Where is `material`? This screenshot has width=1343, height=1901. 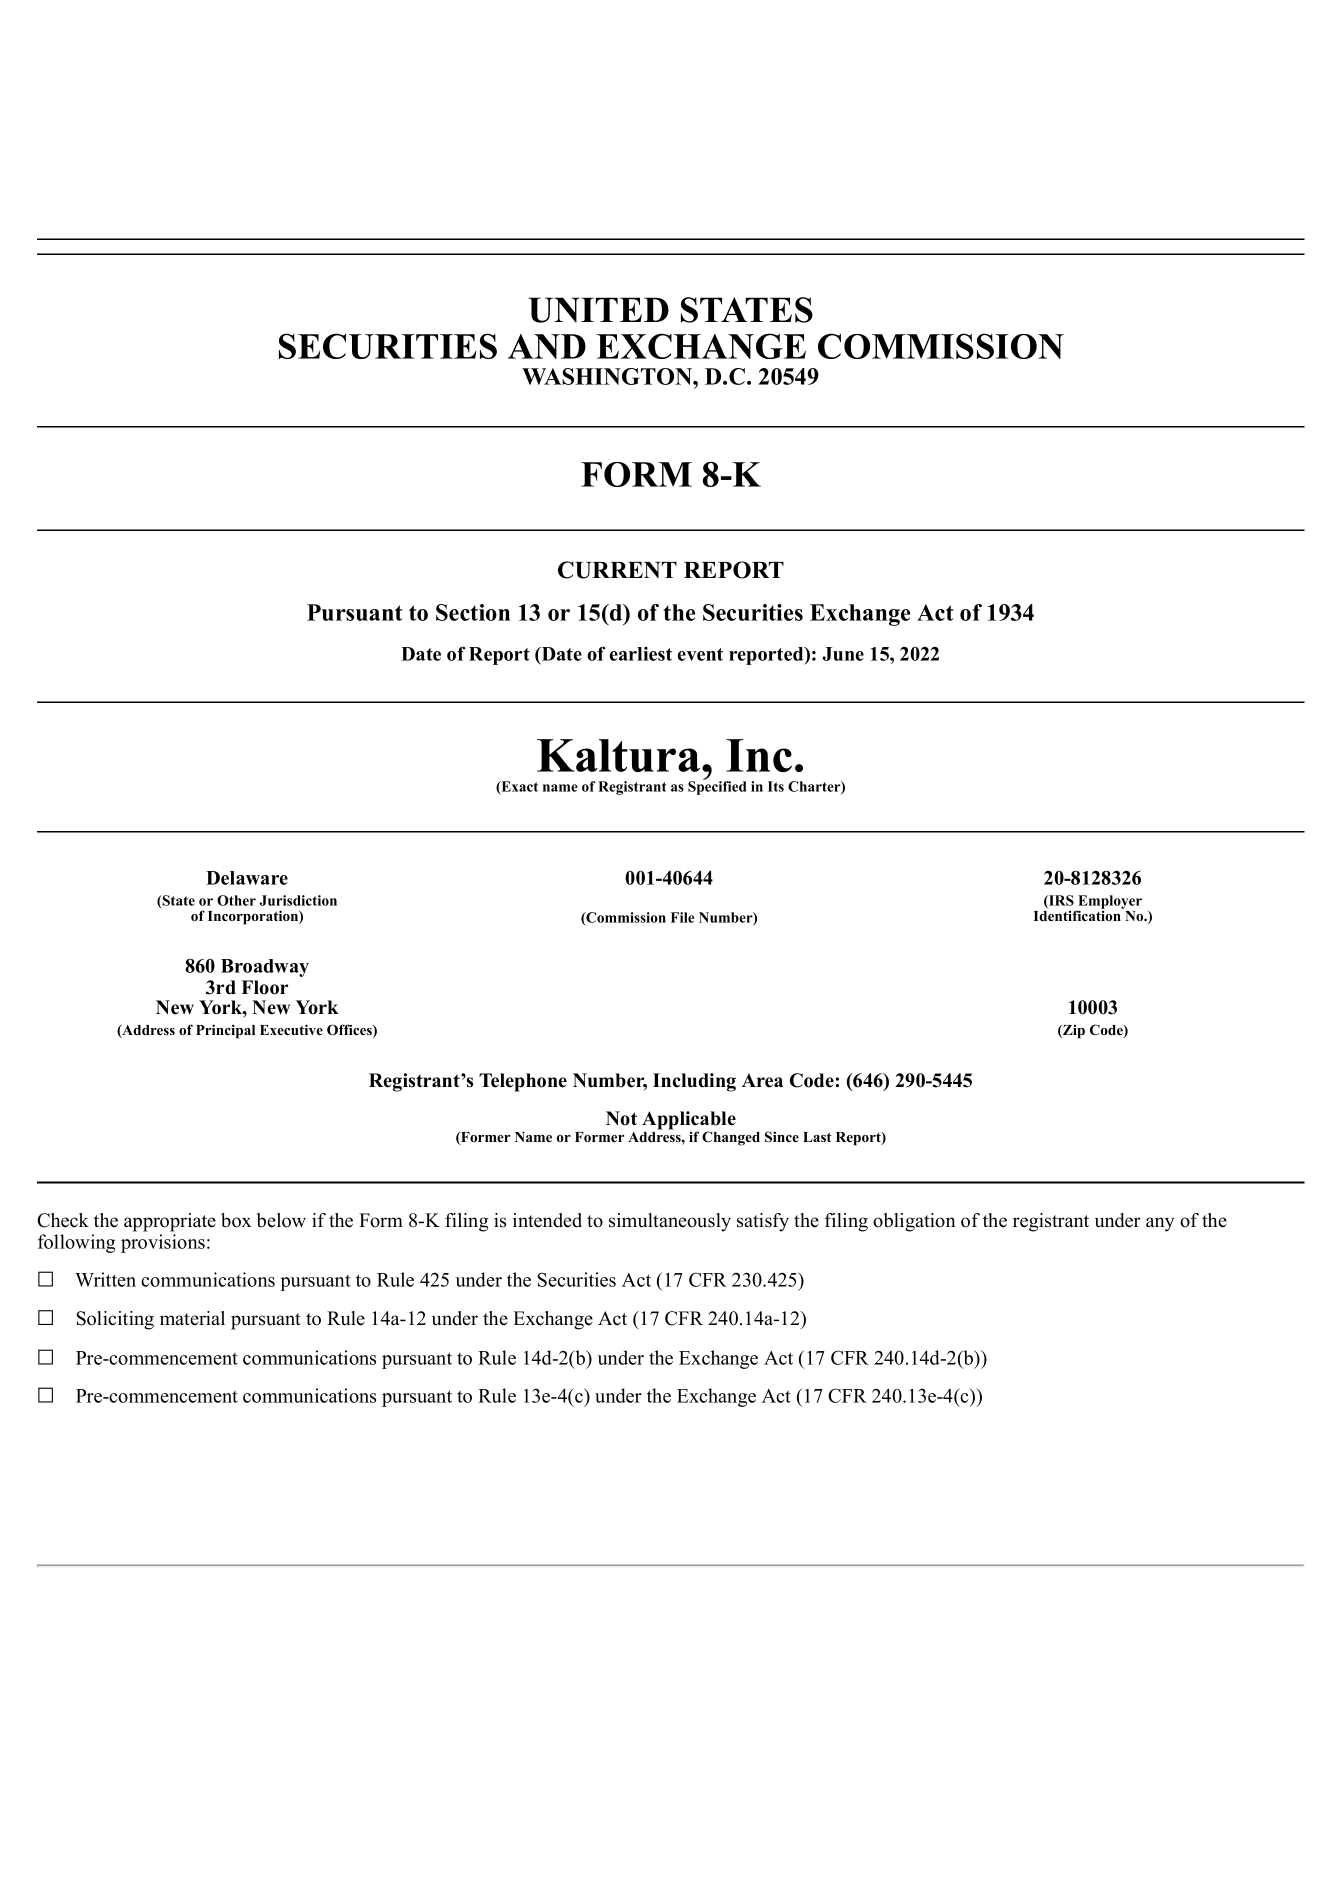
material is located at coordinates (192, 1318).
